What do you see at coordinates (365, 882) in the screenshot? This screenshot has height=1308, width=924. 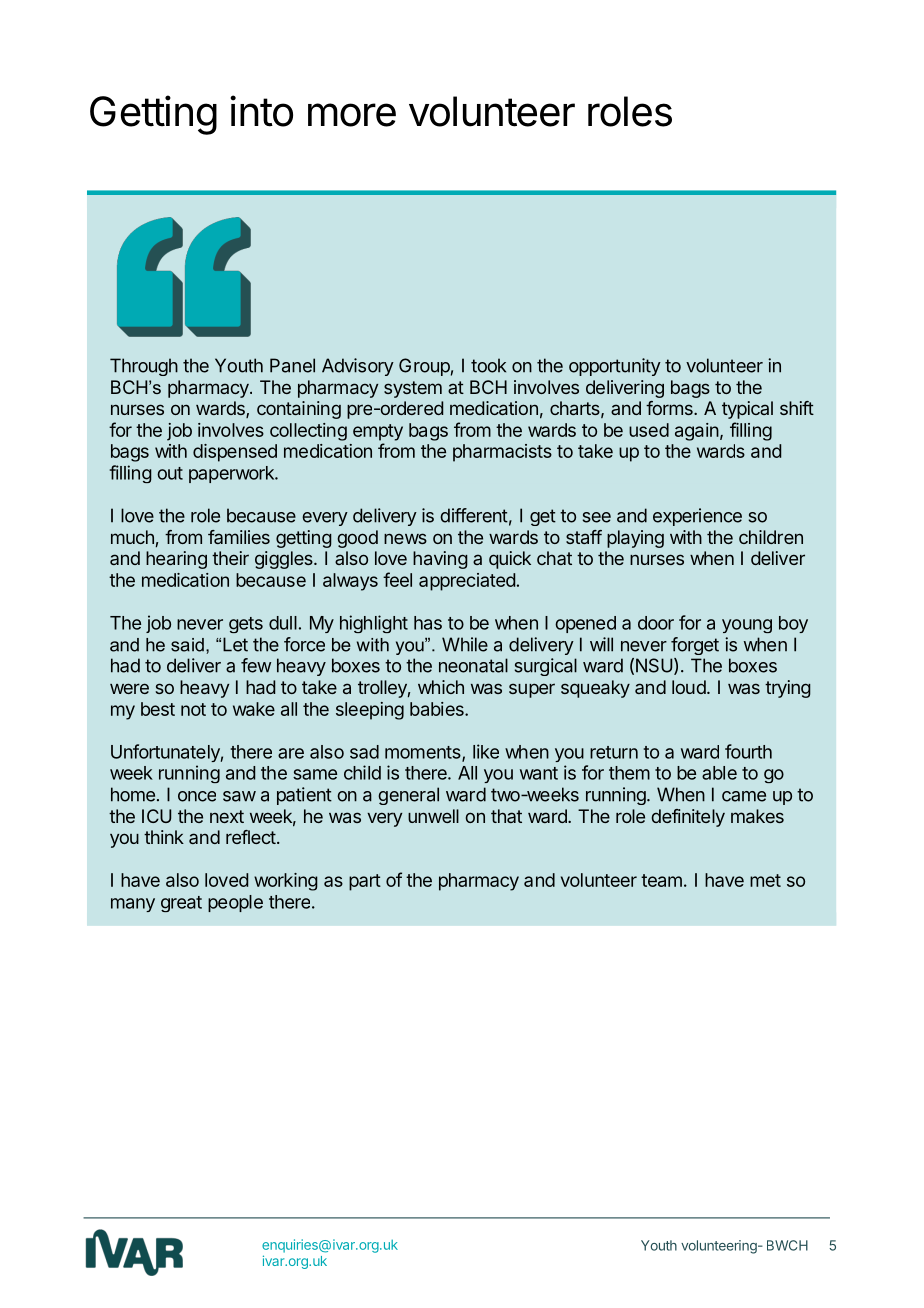 I see `part` at bounding box center [365, 882].
